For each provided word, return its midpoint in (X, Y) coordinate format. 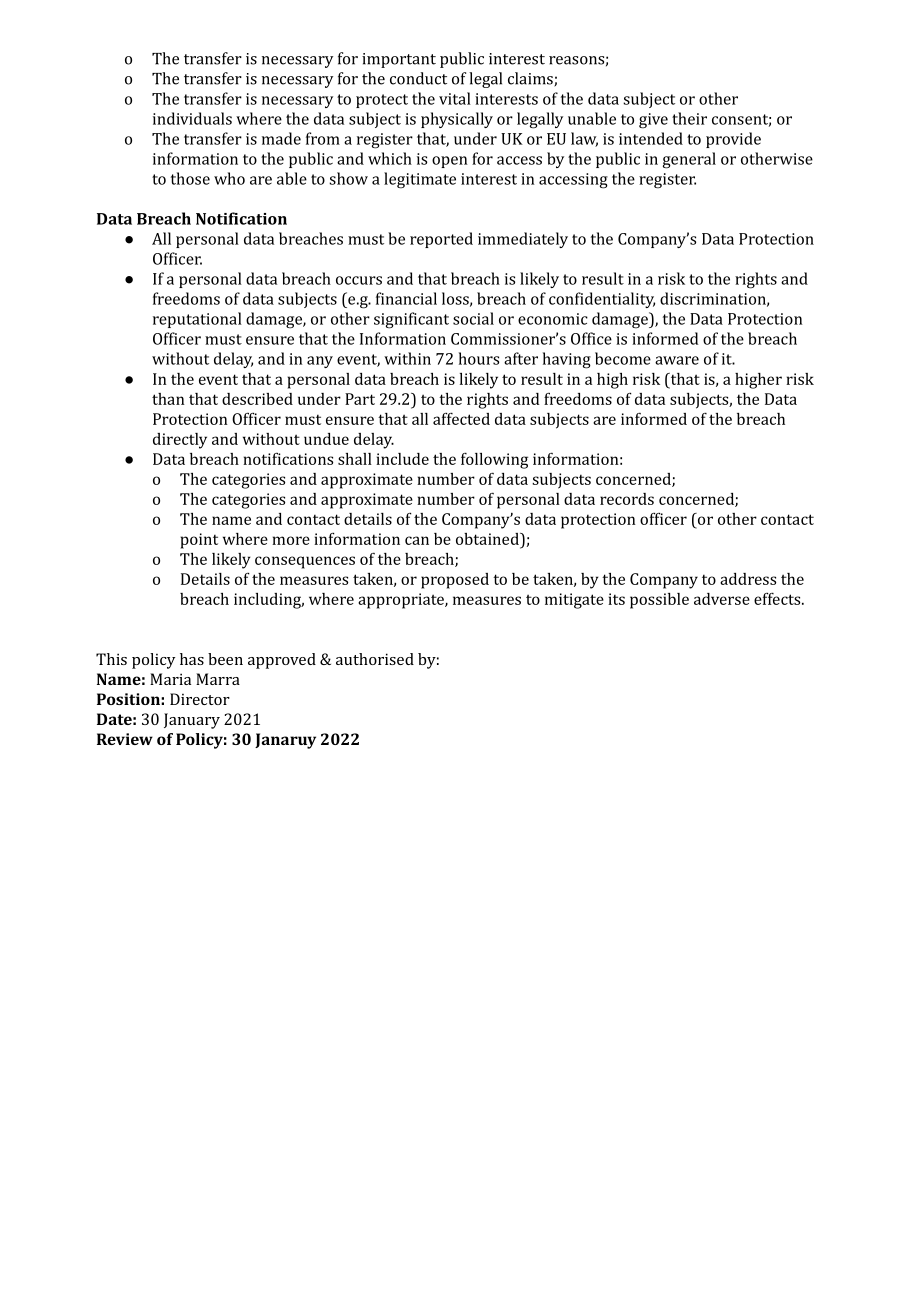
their (689, 118)
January (192, 721)
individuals (192, 118)
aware (677, 360)
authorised (375, 659)
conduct (418, 78)
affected (461, 418)
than (168, 399)
